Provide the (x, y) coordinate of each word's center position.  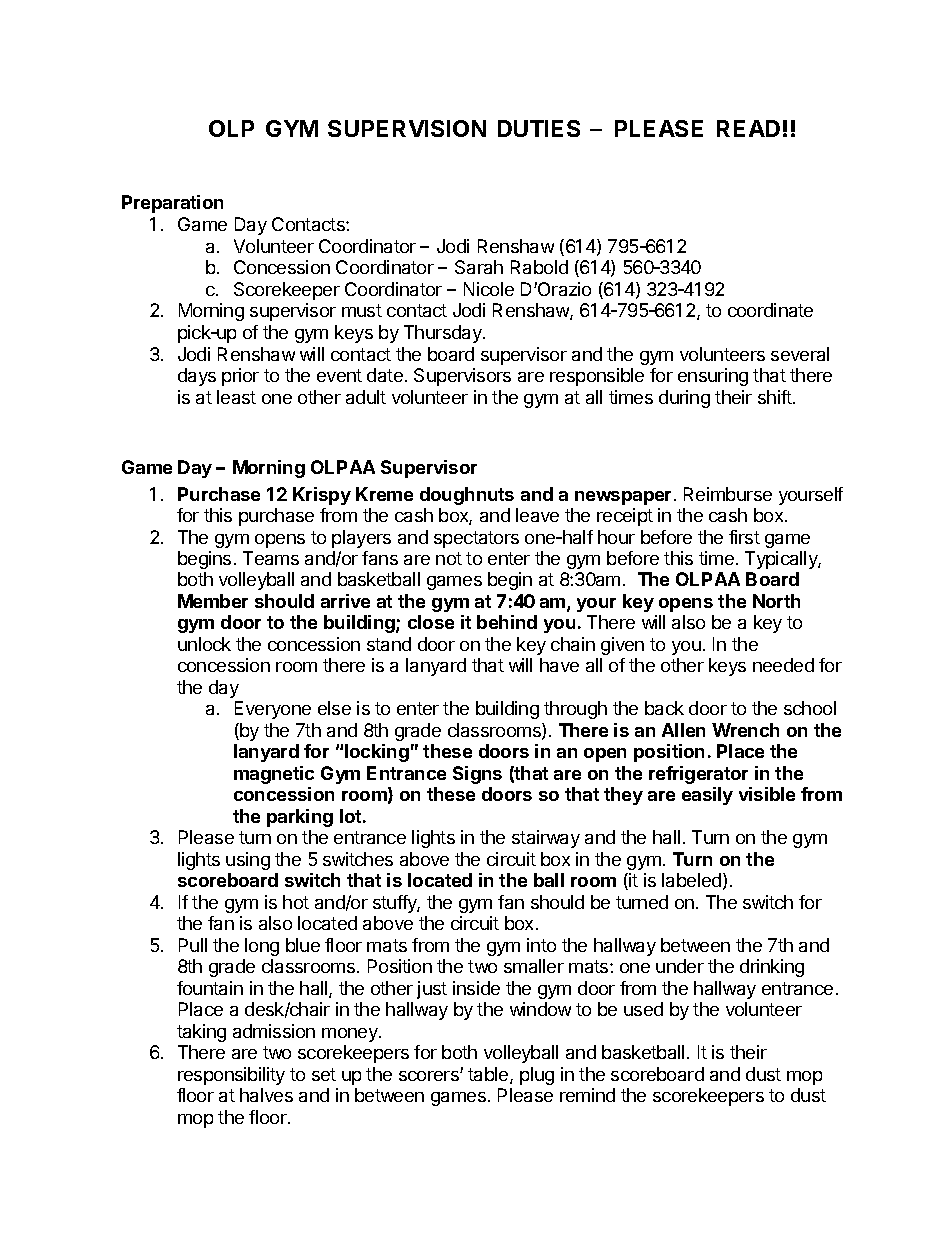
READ (748, 128)
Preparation (172, 204)
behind (507, 622)
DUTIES (539, 128)
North (776, 601)
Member (213, 601)
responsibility (231, 1076)
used (643, 1009)
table (489, 1075)
